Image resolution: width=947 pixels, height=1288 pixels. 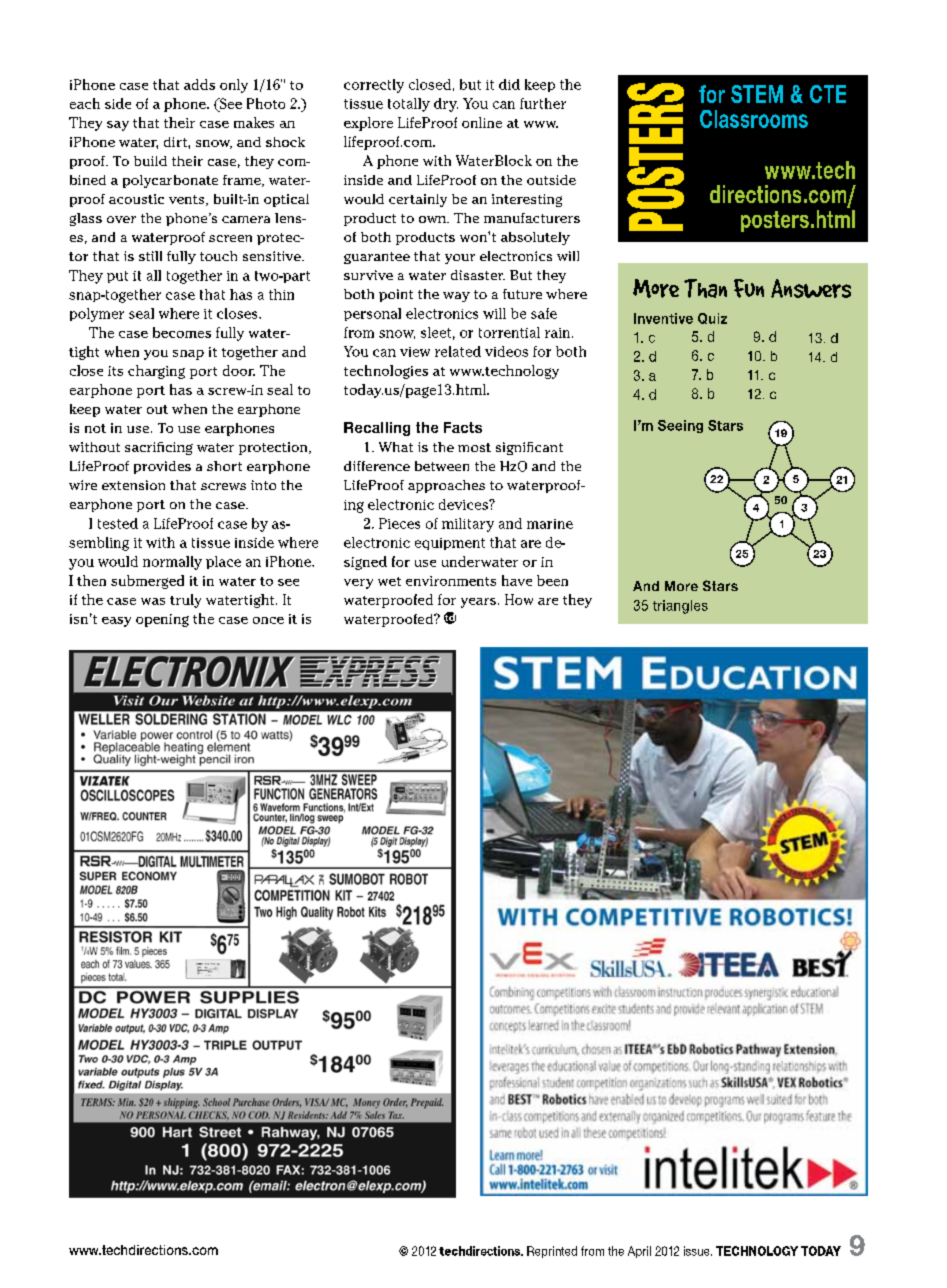 I want to click on dry, so click(x=446, y=105).
